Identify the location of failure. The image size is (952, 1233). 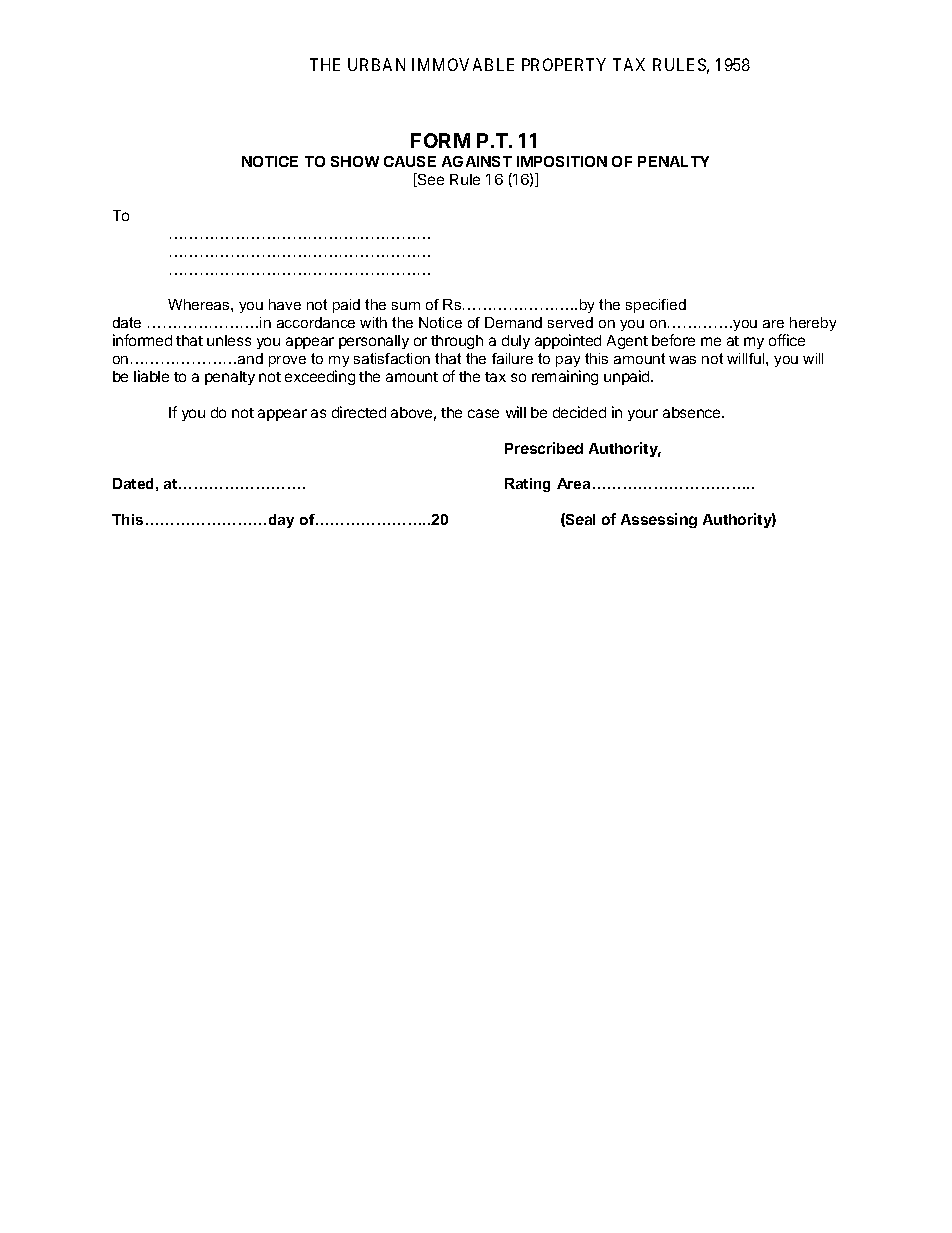
(512, 358).
